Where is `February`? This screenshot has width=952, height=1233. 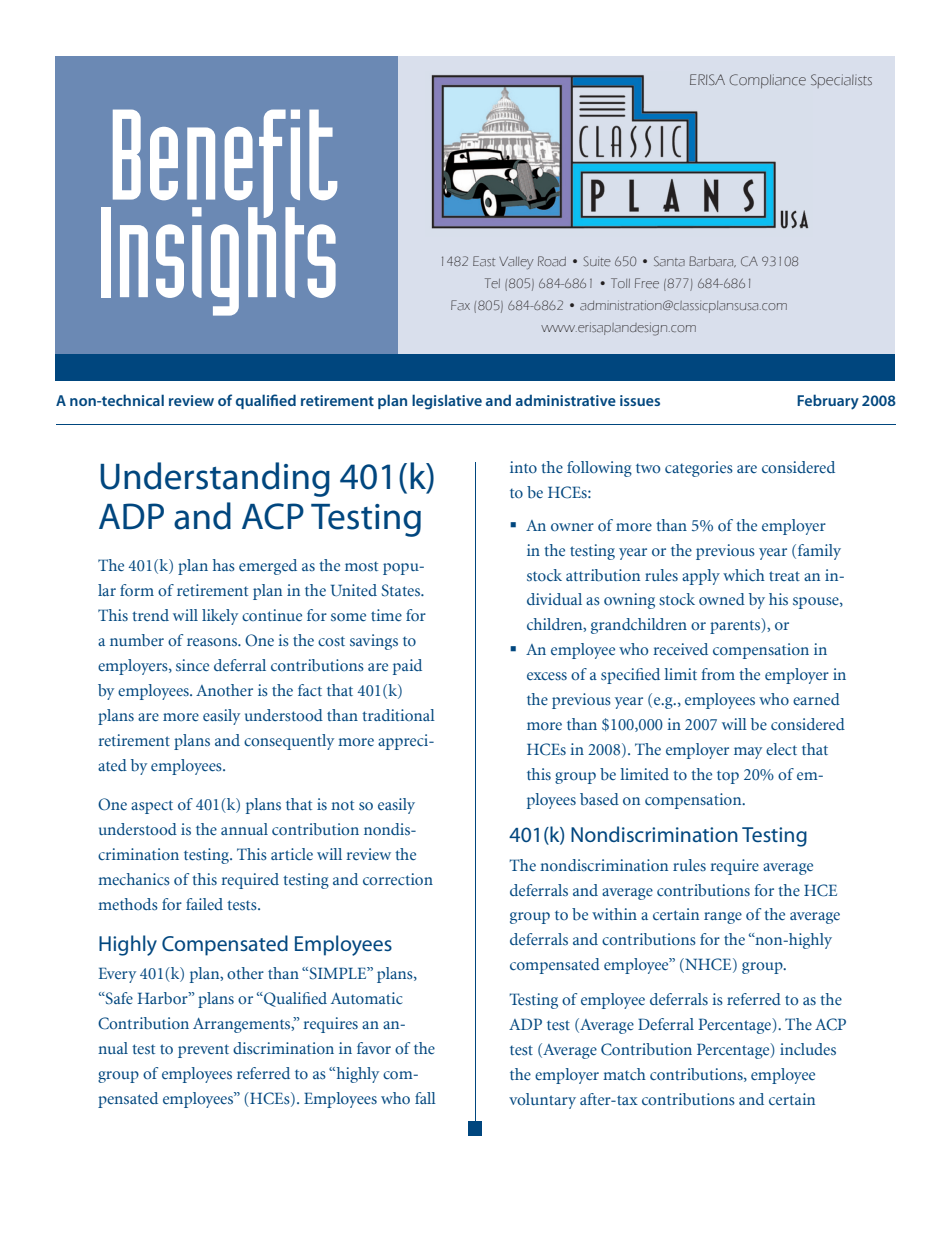
February is located at coordinates (828, 402).
